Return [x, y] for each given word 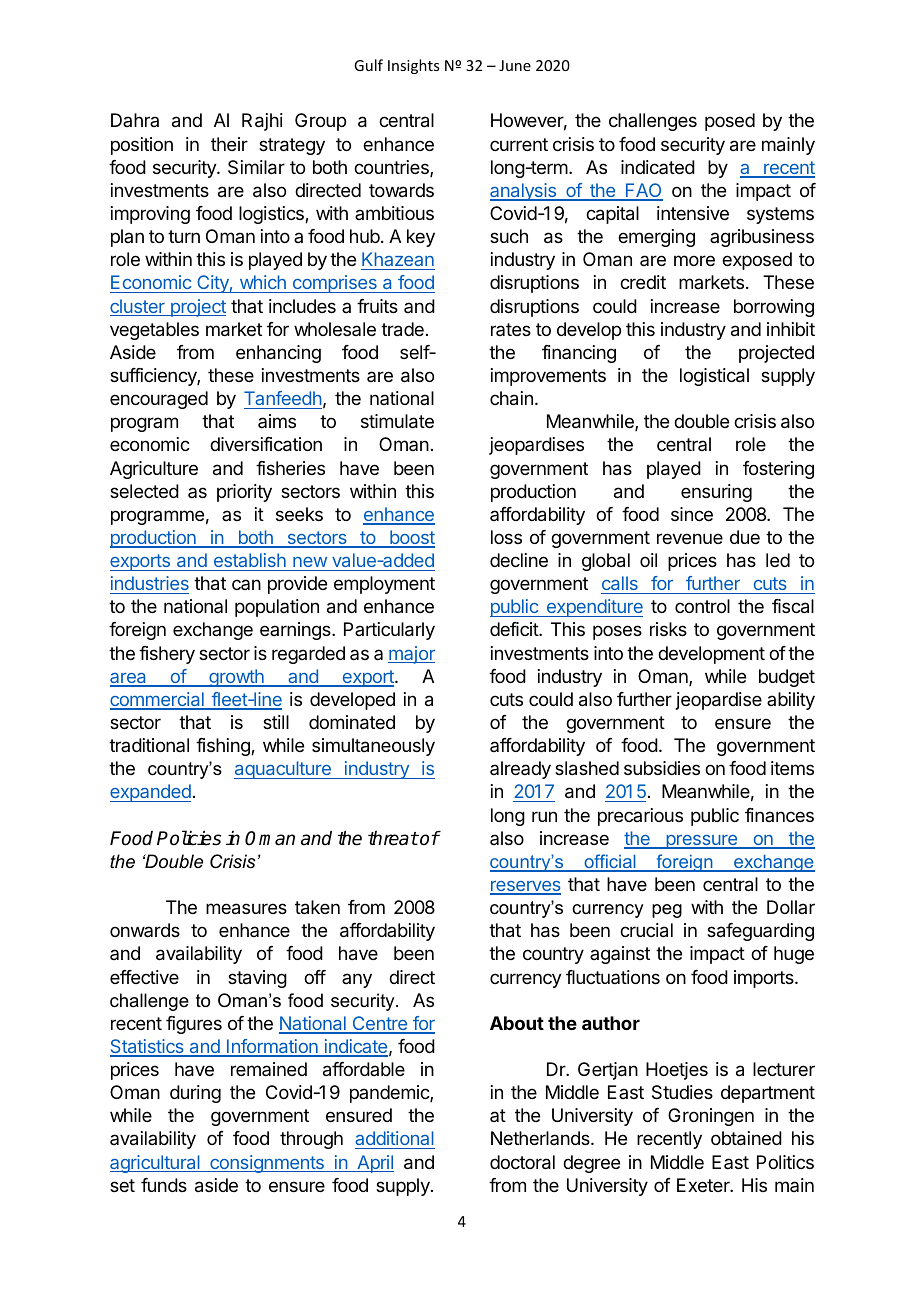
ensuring [716, 493]
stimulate [397, 421]
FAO [643, 191]
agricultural [156, 1164]
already [520, 770]
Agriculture [154, 470]
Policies [189, 838]
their [229, 144]
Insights [413, 66]
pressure [701, 842]
